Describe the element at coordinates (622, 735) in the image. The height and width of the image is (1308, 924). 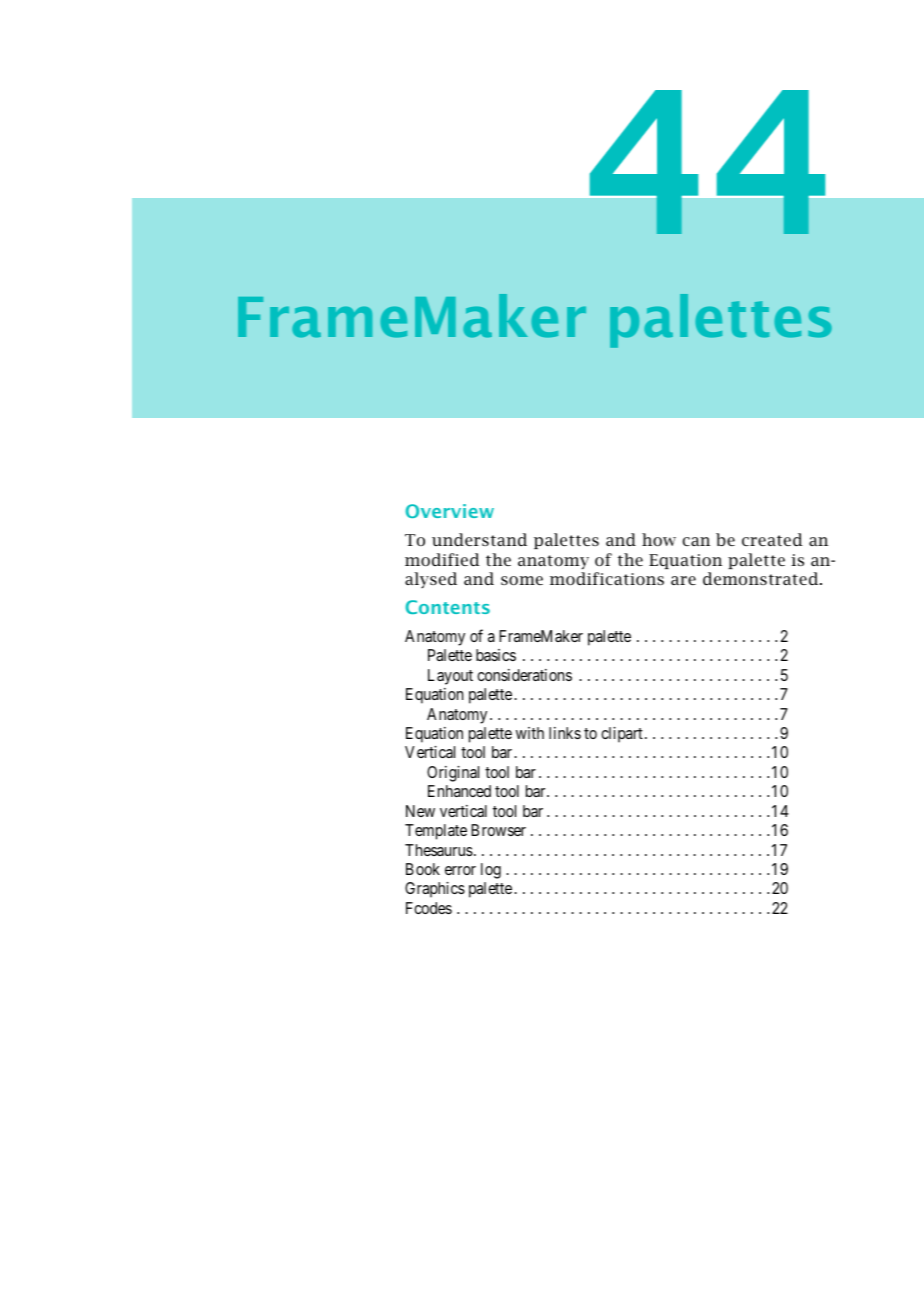
I see `clipart` at that location.
